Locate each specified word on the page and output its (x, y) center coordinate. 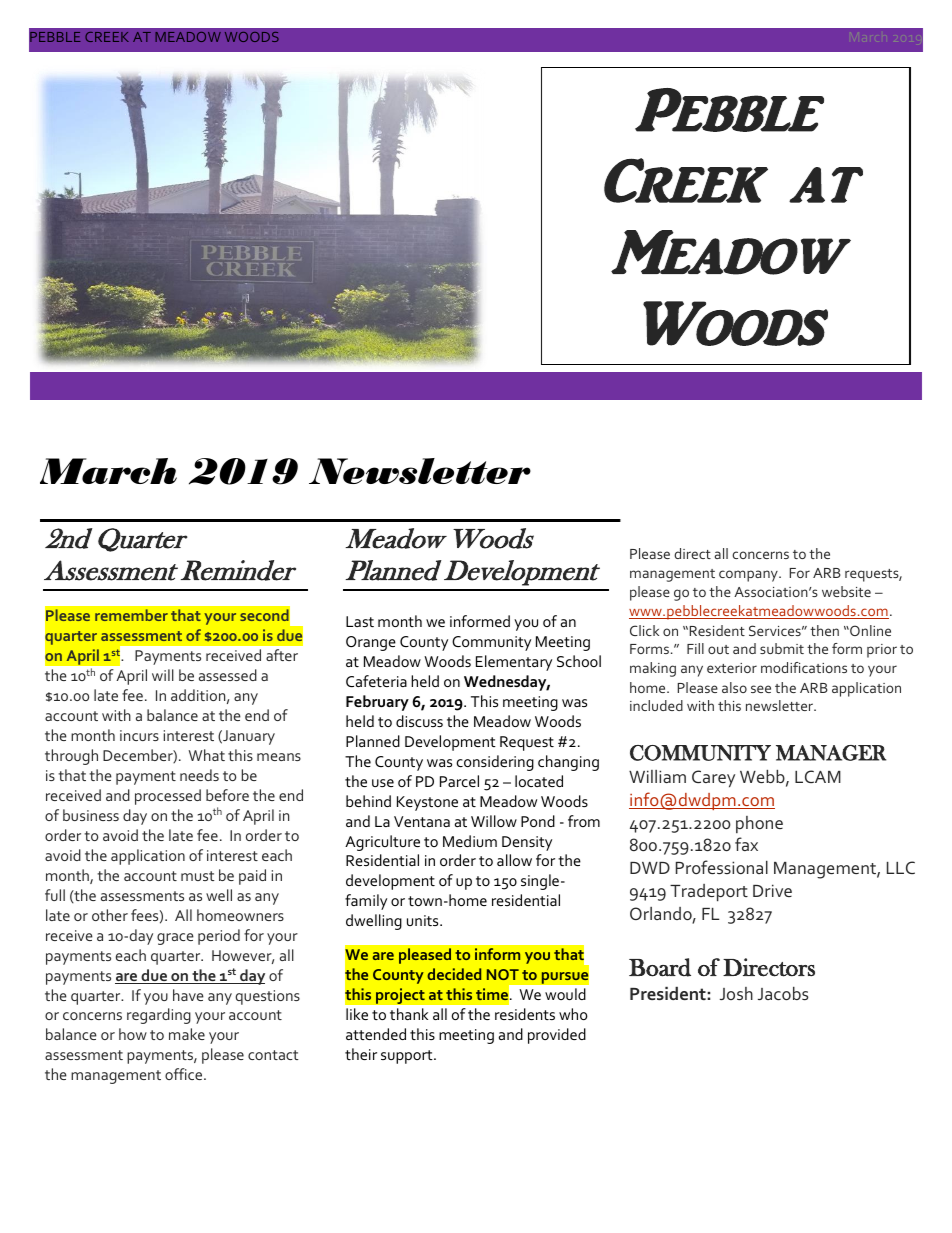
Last (360, 621)
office (185, 1074)
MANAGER (831, 753)
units (424, 920)
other (110, 915)
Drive (772, 890)
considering (495, 763)
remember (131, 615)
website (846, 591)
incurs (139, 735)
